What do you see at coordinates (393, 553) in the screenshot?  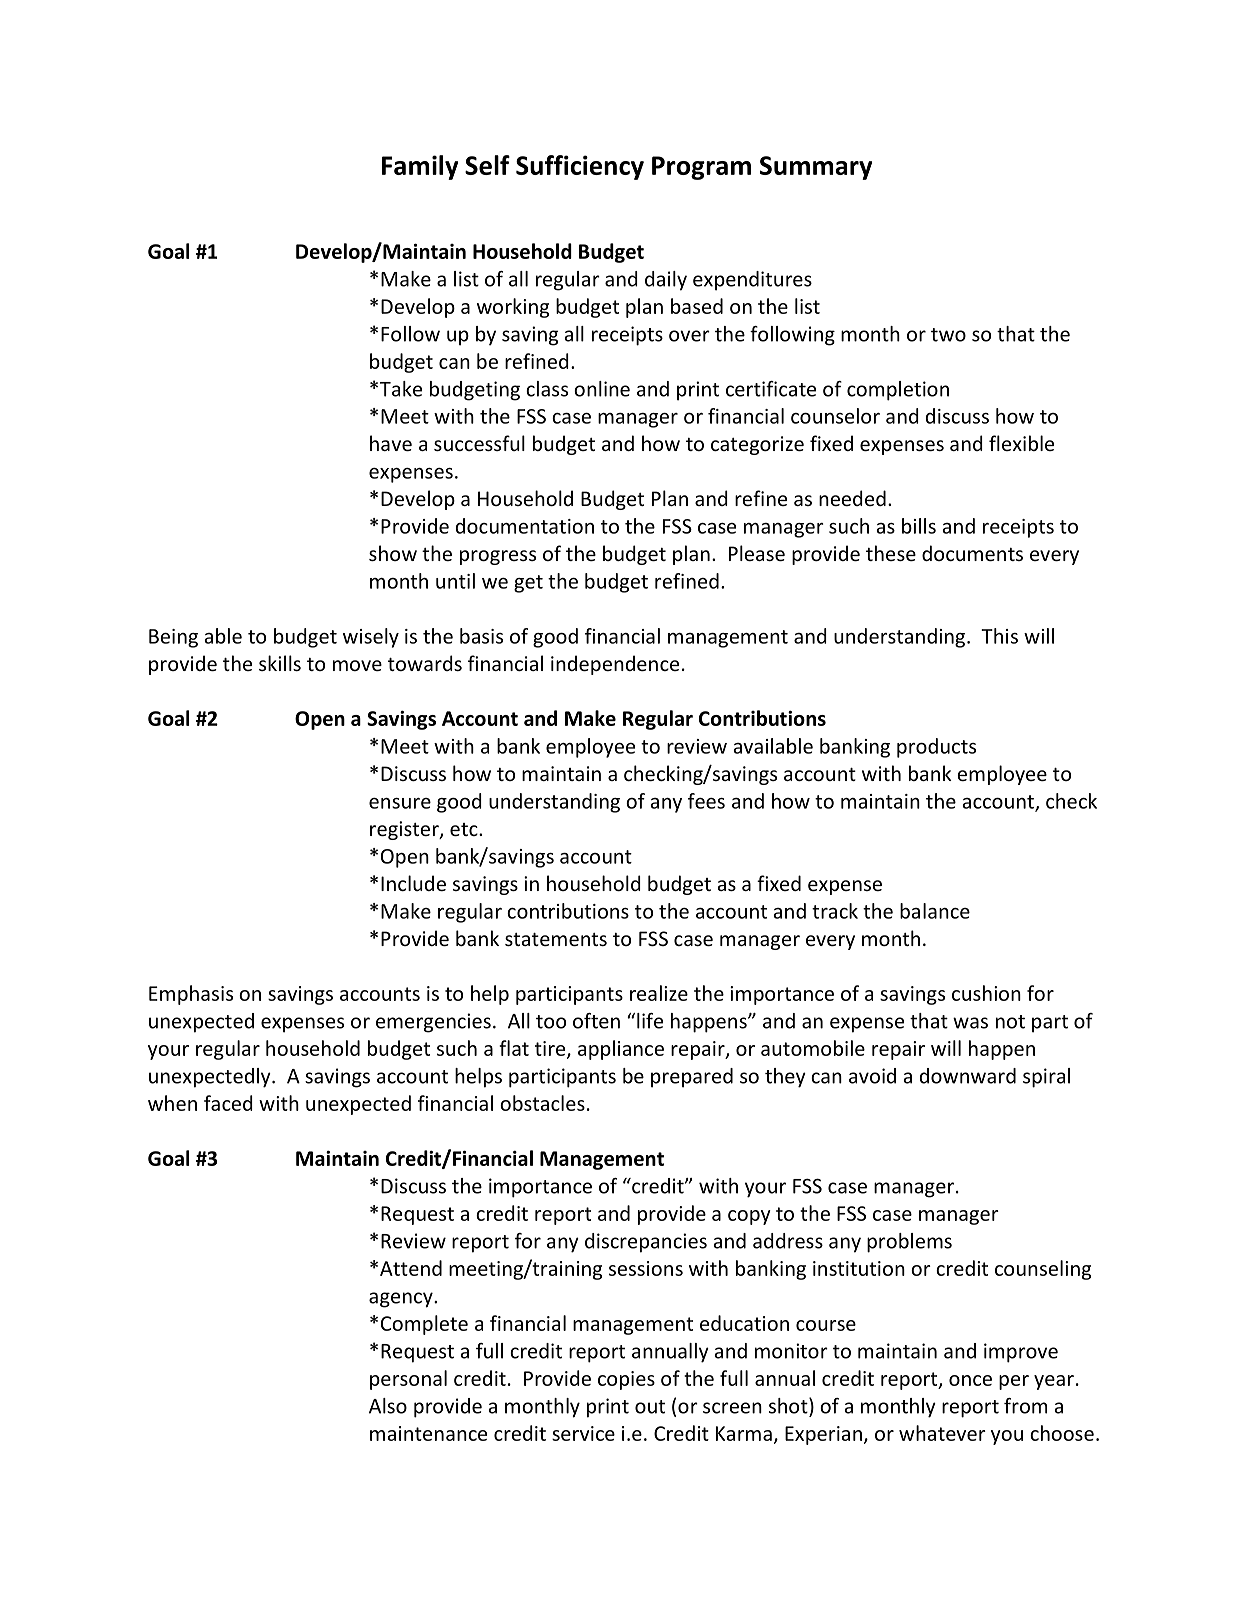 I see `show` at bounding box center [393, 553].
